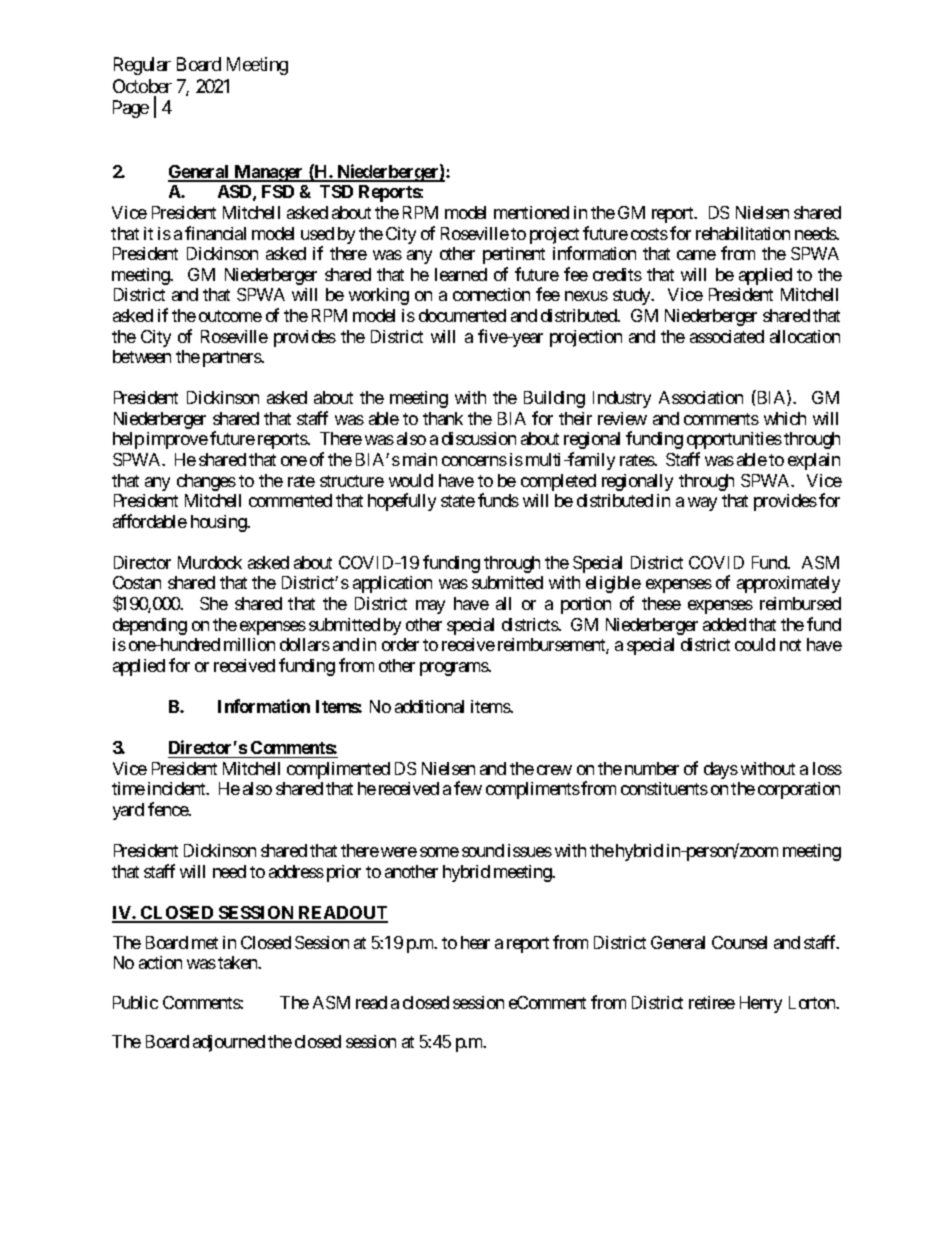 This screenshot has width=952, height=1233. I want to click on She, so click(214, 603).
